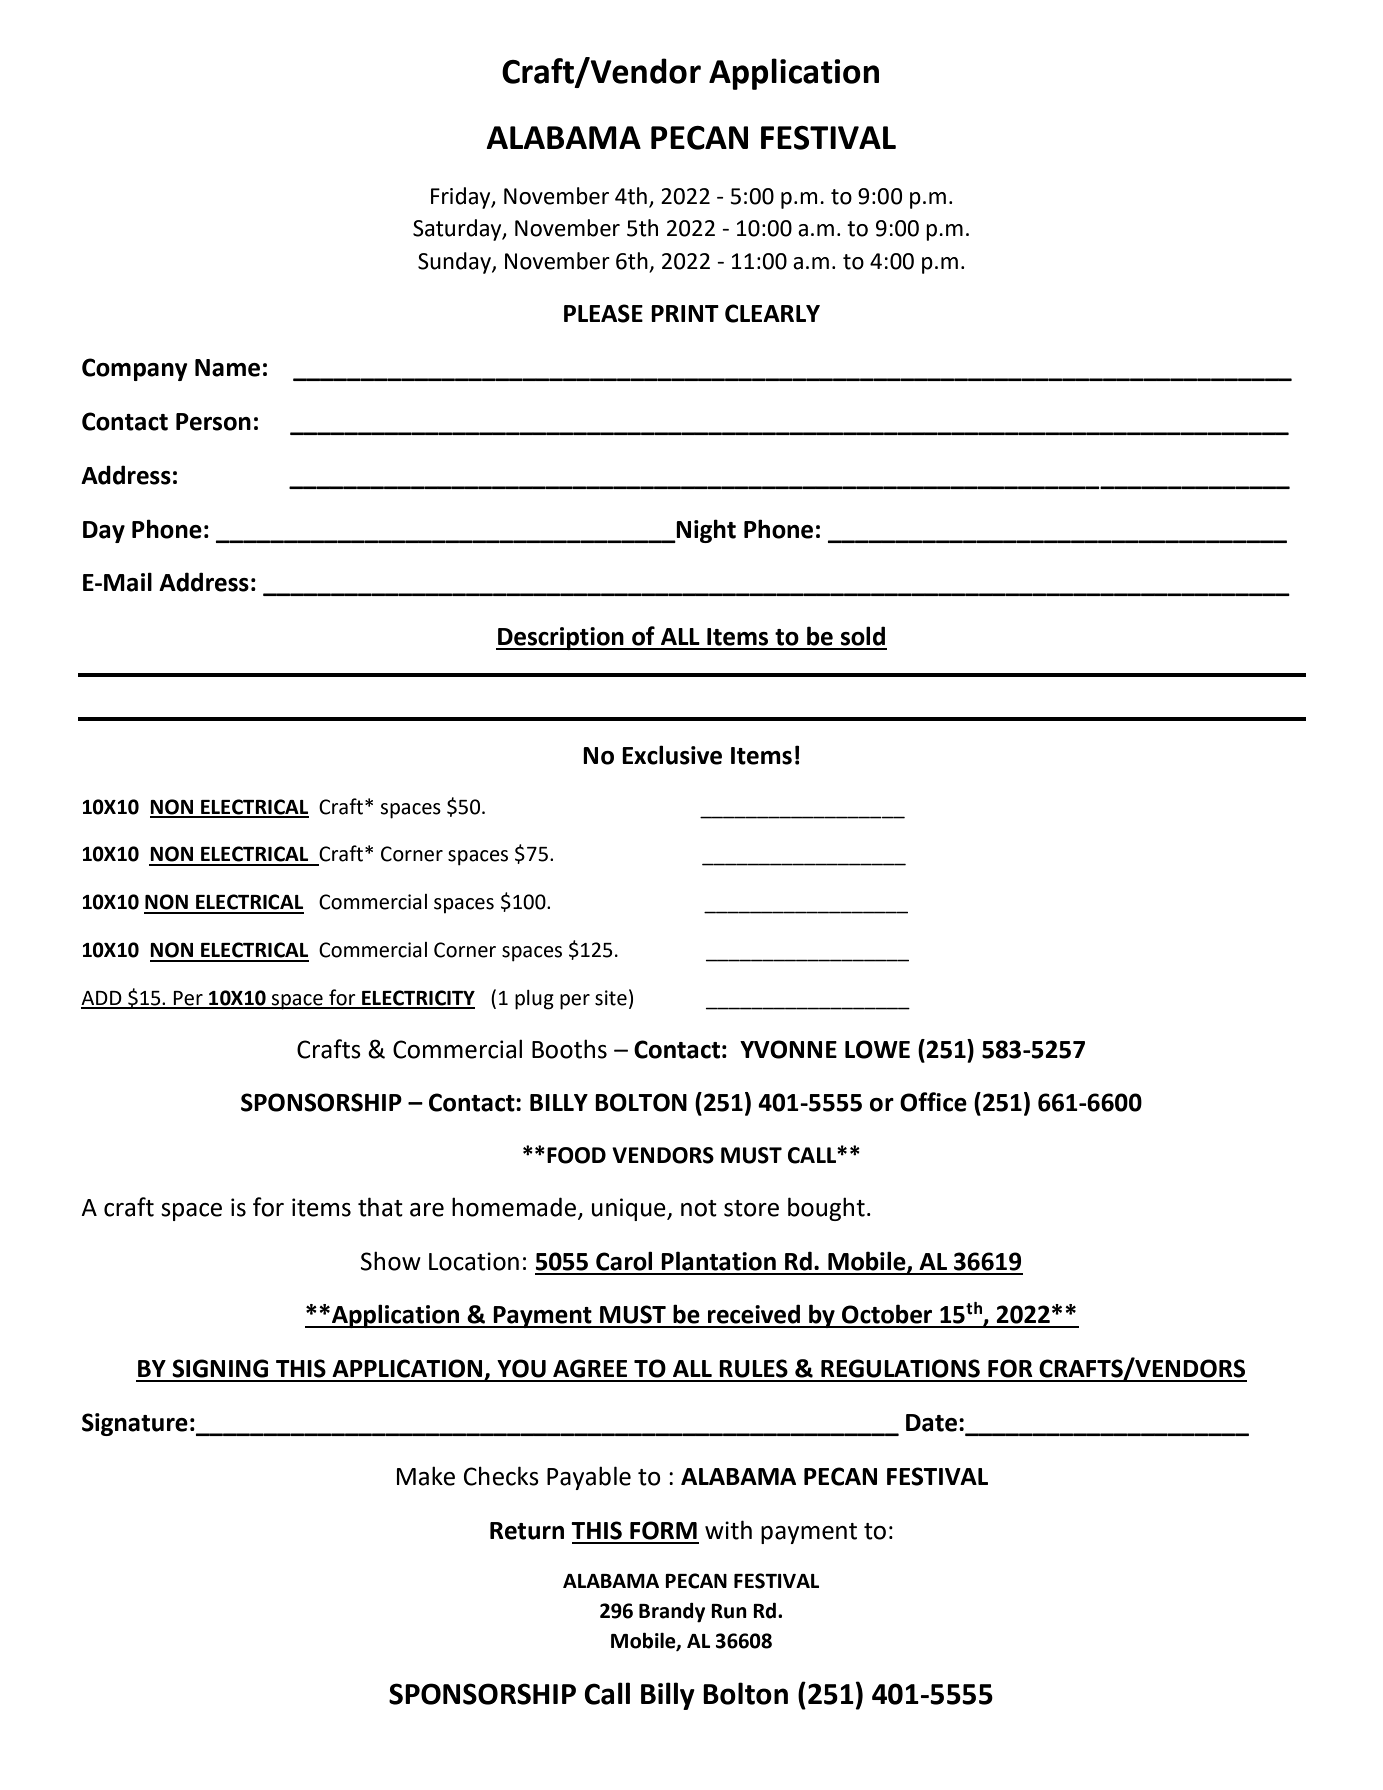 Image resolution: width=1383 pixels, height=1790 pixels. What do you see at coordinates (772, 313) in the screenshot?
I see `CLEARLY` at bounding box center [772, 313].
